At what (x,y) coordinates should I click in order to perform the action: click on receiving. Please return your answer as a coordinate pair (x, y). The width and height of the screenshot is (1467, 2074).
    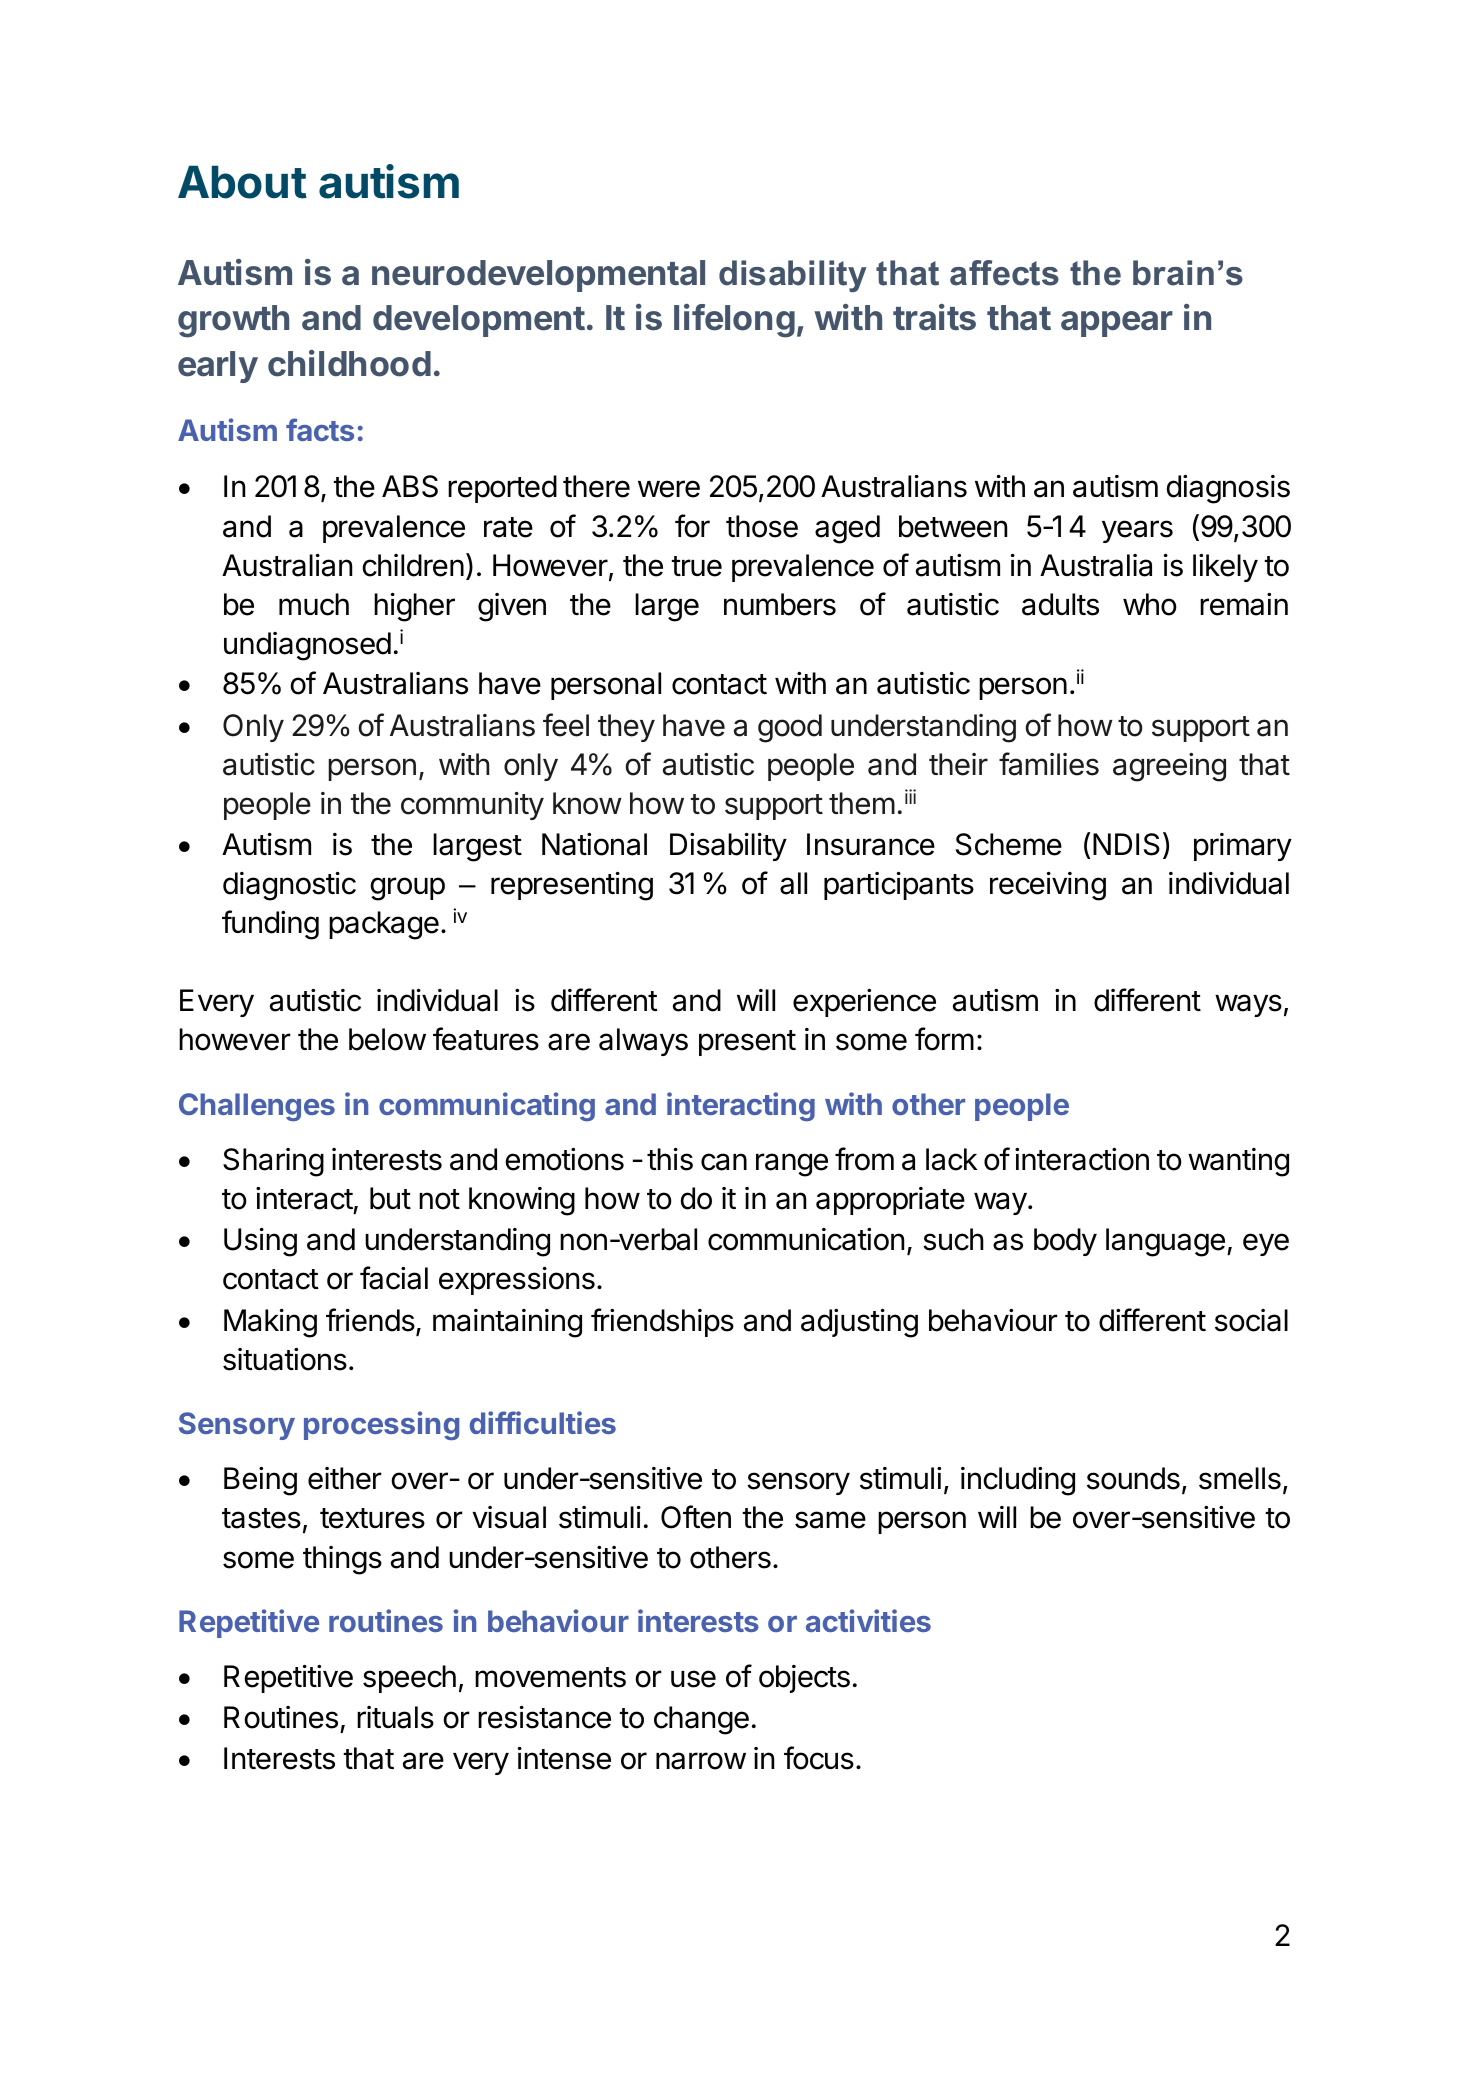
    Looking at the image, I should click on (1048, 886).
